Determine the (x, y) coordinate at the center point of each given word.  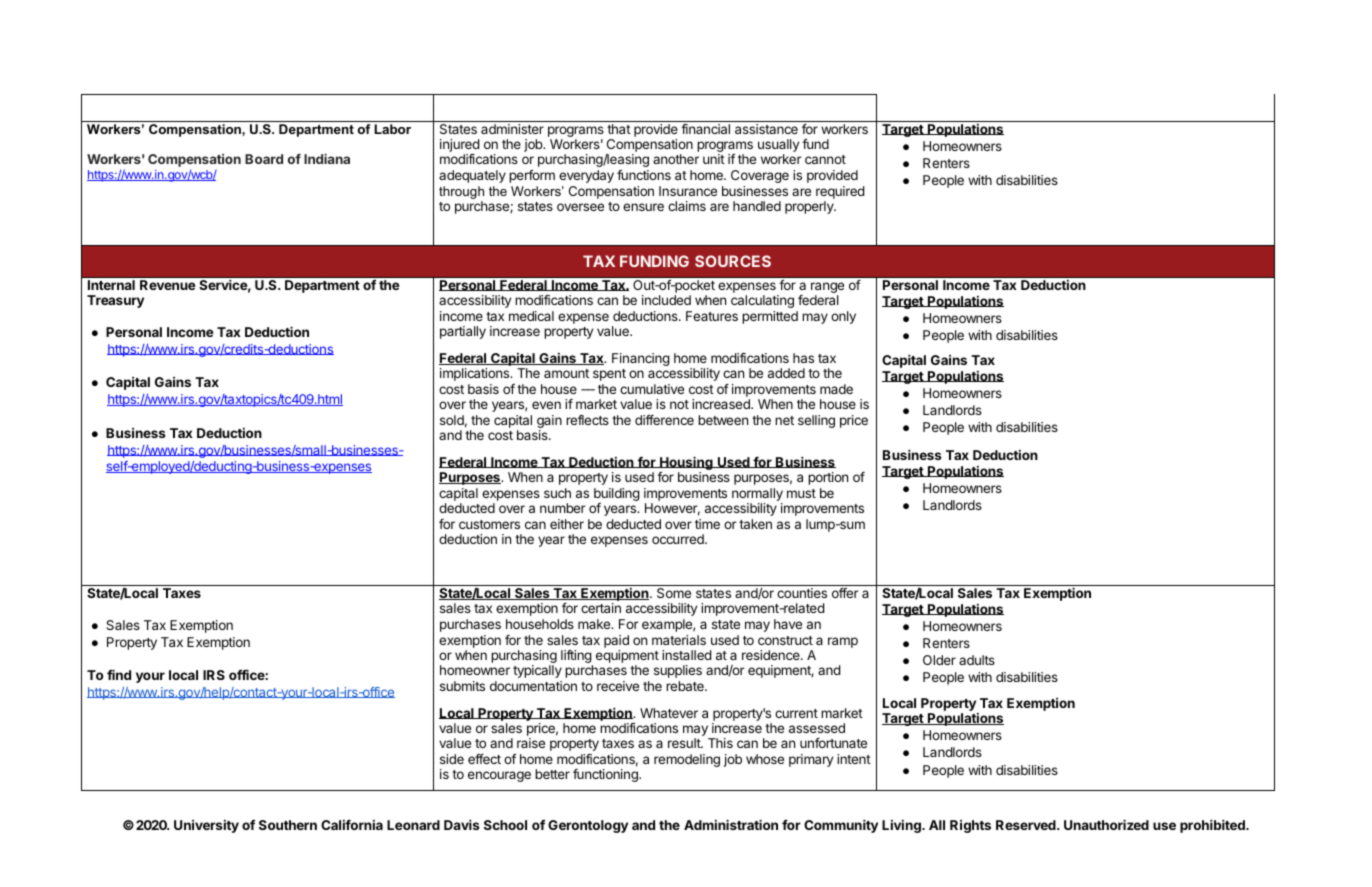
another (676, 159)
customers (489, 524)
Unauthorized (1106, 824)
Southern (288, 825)
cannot (825, 159)
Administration (731, 824)
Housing (686, 464)
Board (264, 159)
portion (828, 478)
